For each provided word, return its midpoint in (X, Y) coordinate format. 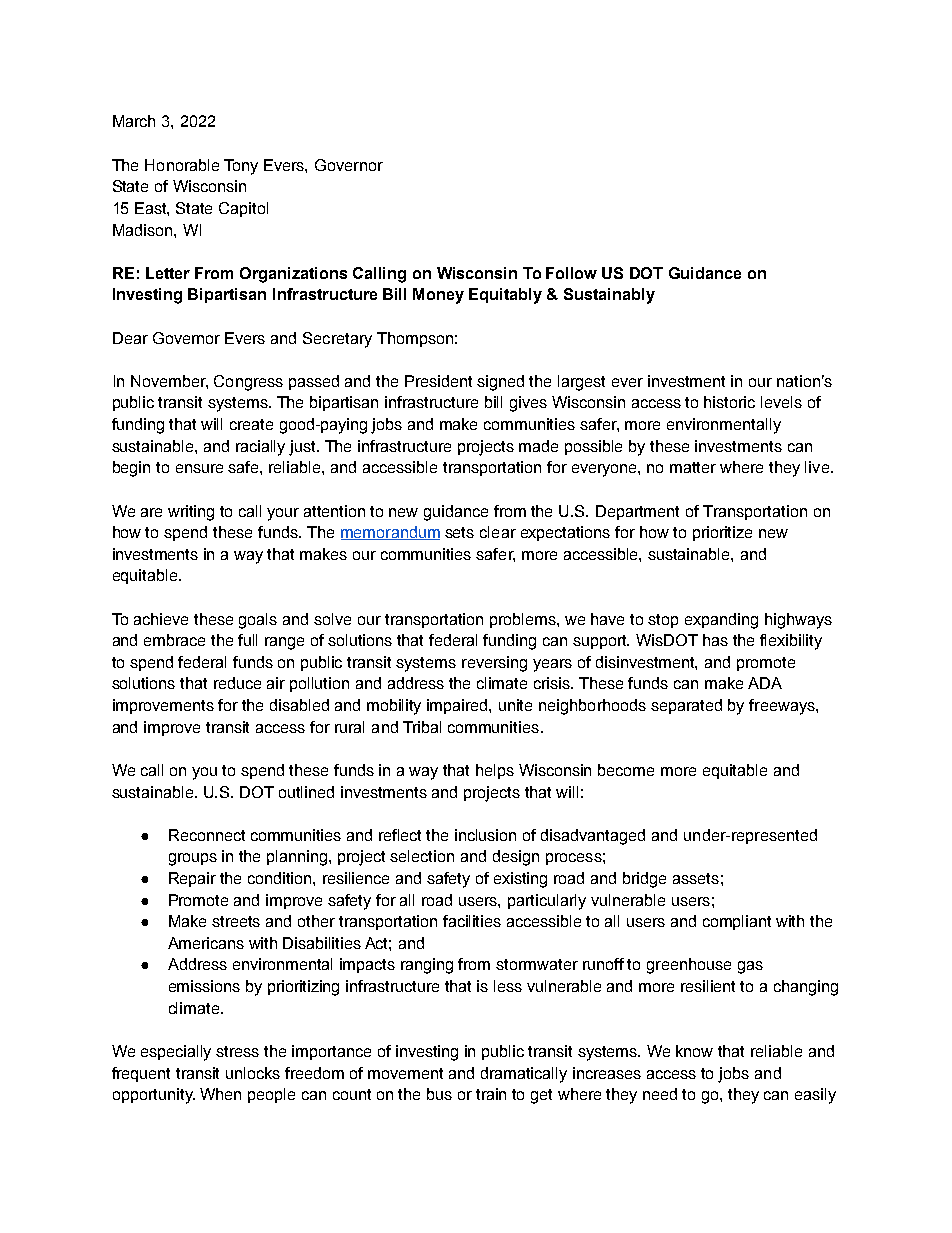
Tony (241, 167)
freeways (783, 707)
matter (693, 467)
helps (495, 771)
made (538, 446)
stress (237, 1051)
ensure (199, 468)
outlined (306, 792)
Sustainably (609, 296)
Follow (571, 273)
